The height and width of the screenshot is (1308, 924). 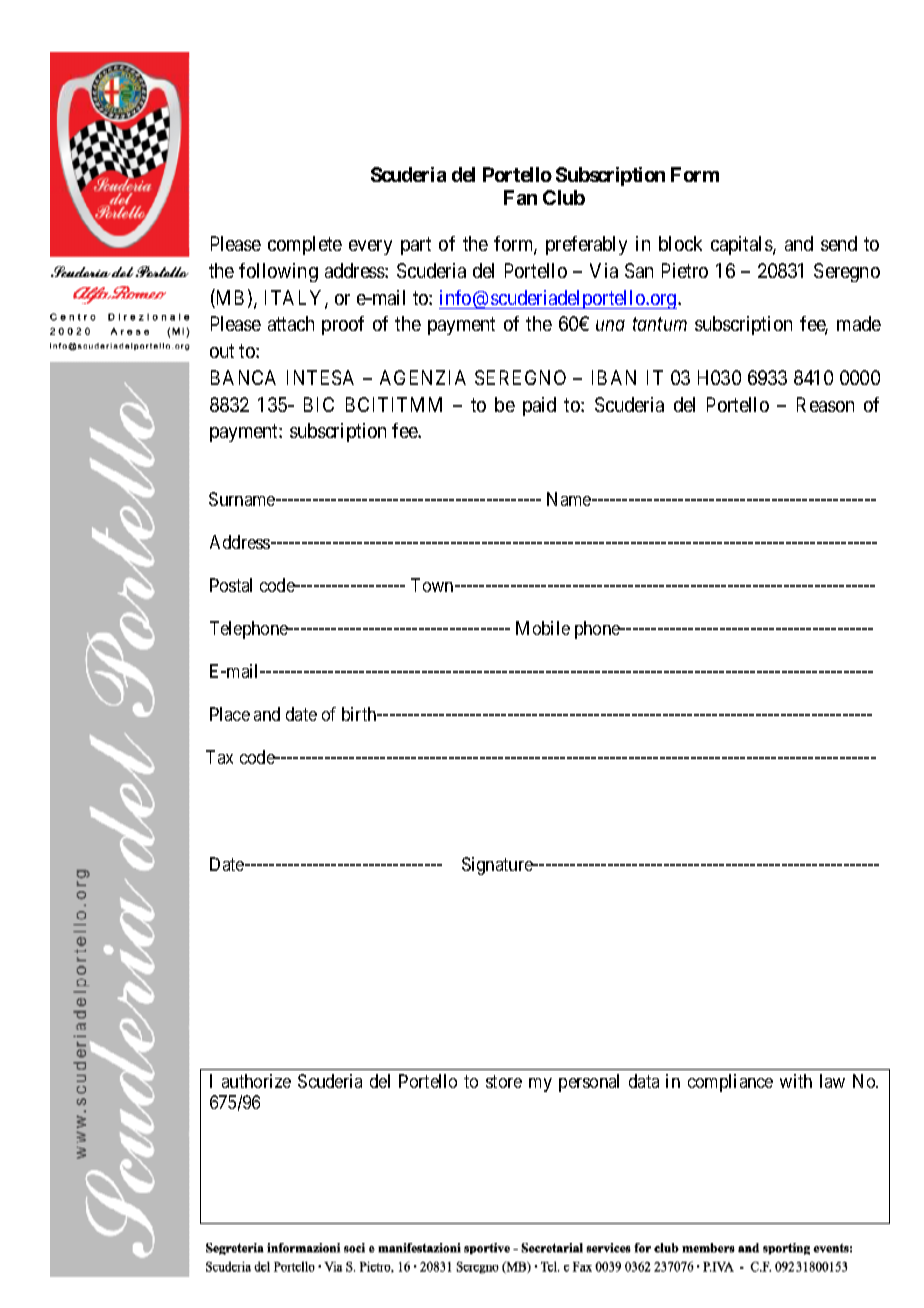 I want to click on Fan, so click(x=520, y=197).
